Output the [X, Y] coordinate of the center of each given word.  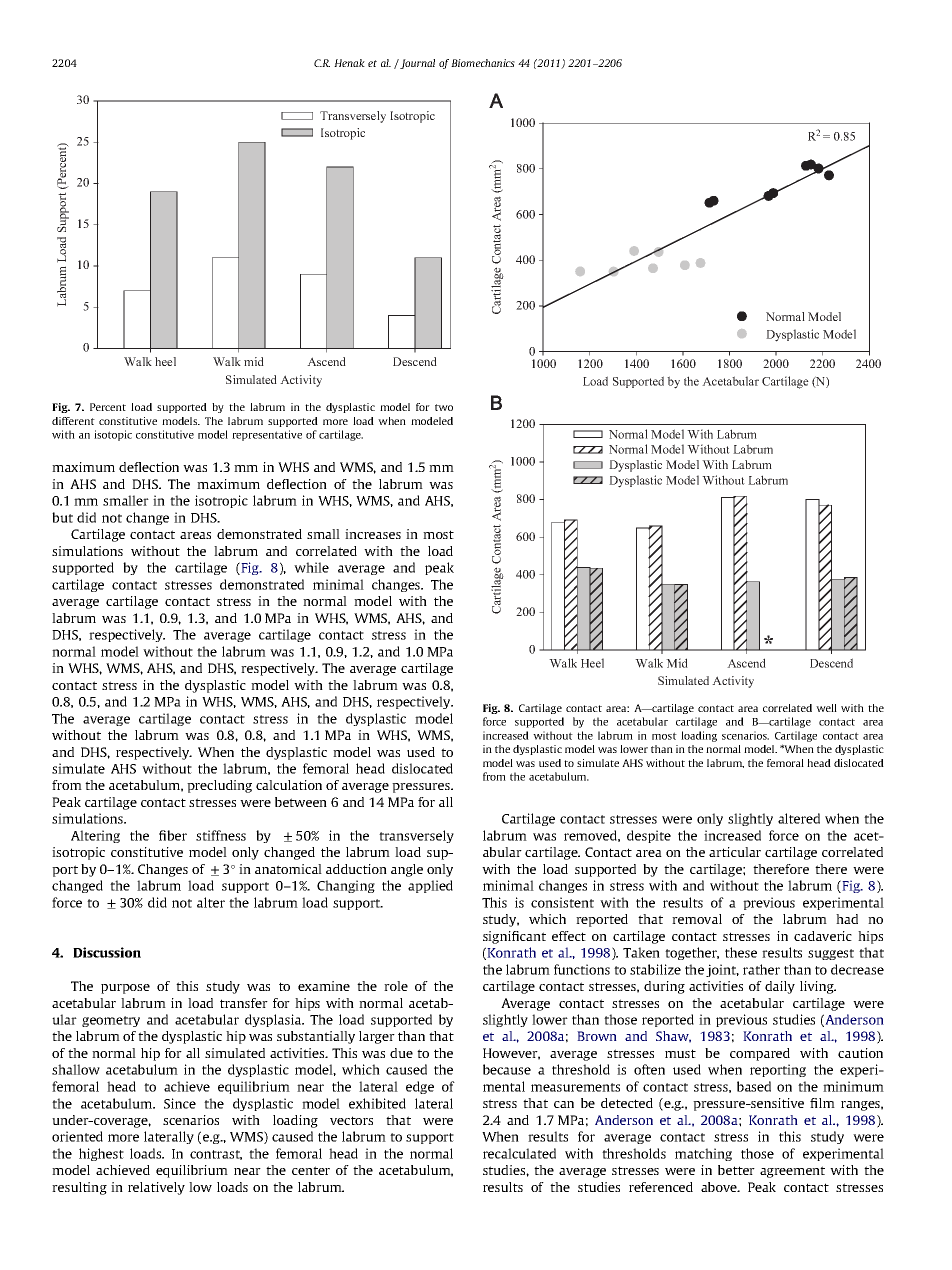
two [444, 407]
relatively [156, 1188]
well [826, 708]
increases [373, 534]
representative [267, 435]
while [311, 567]
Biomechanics [483, 63]
